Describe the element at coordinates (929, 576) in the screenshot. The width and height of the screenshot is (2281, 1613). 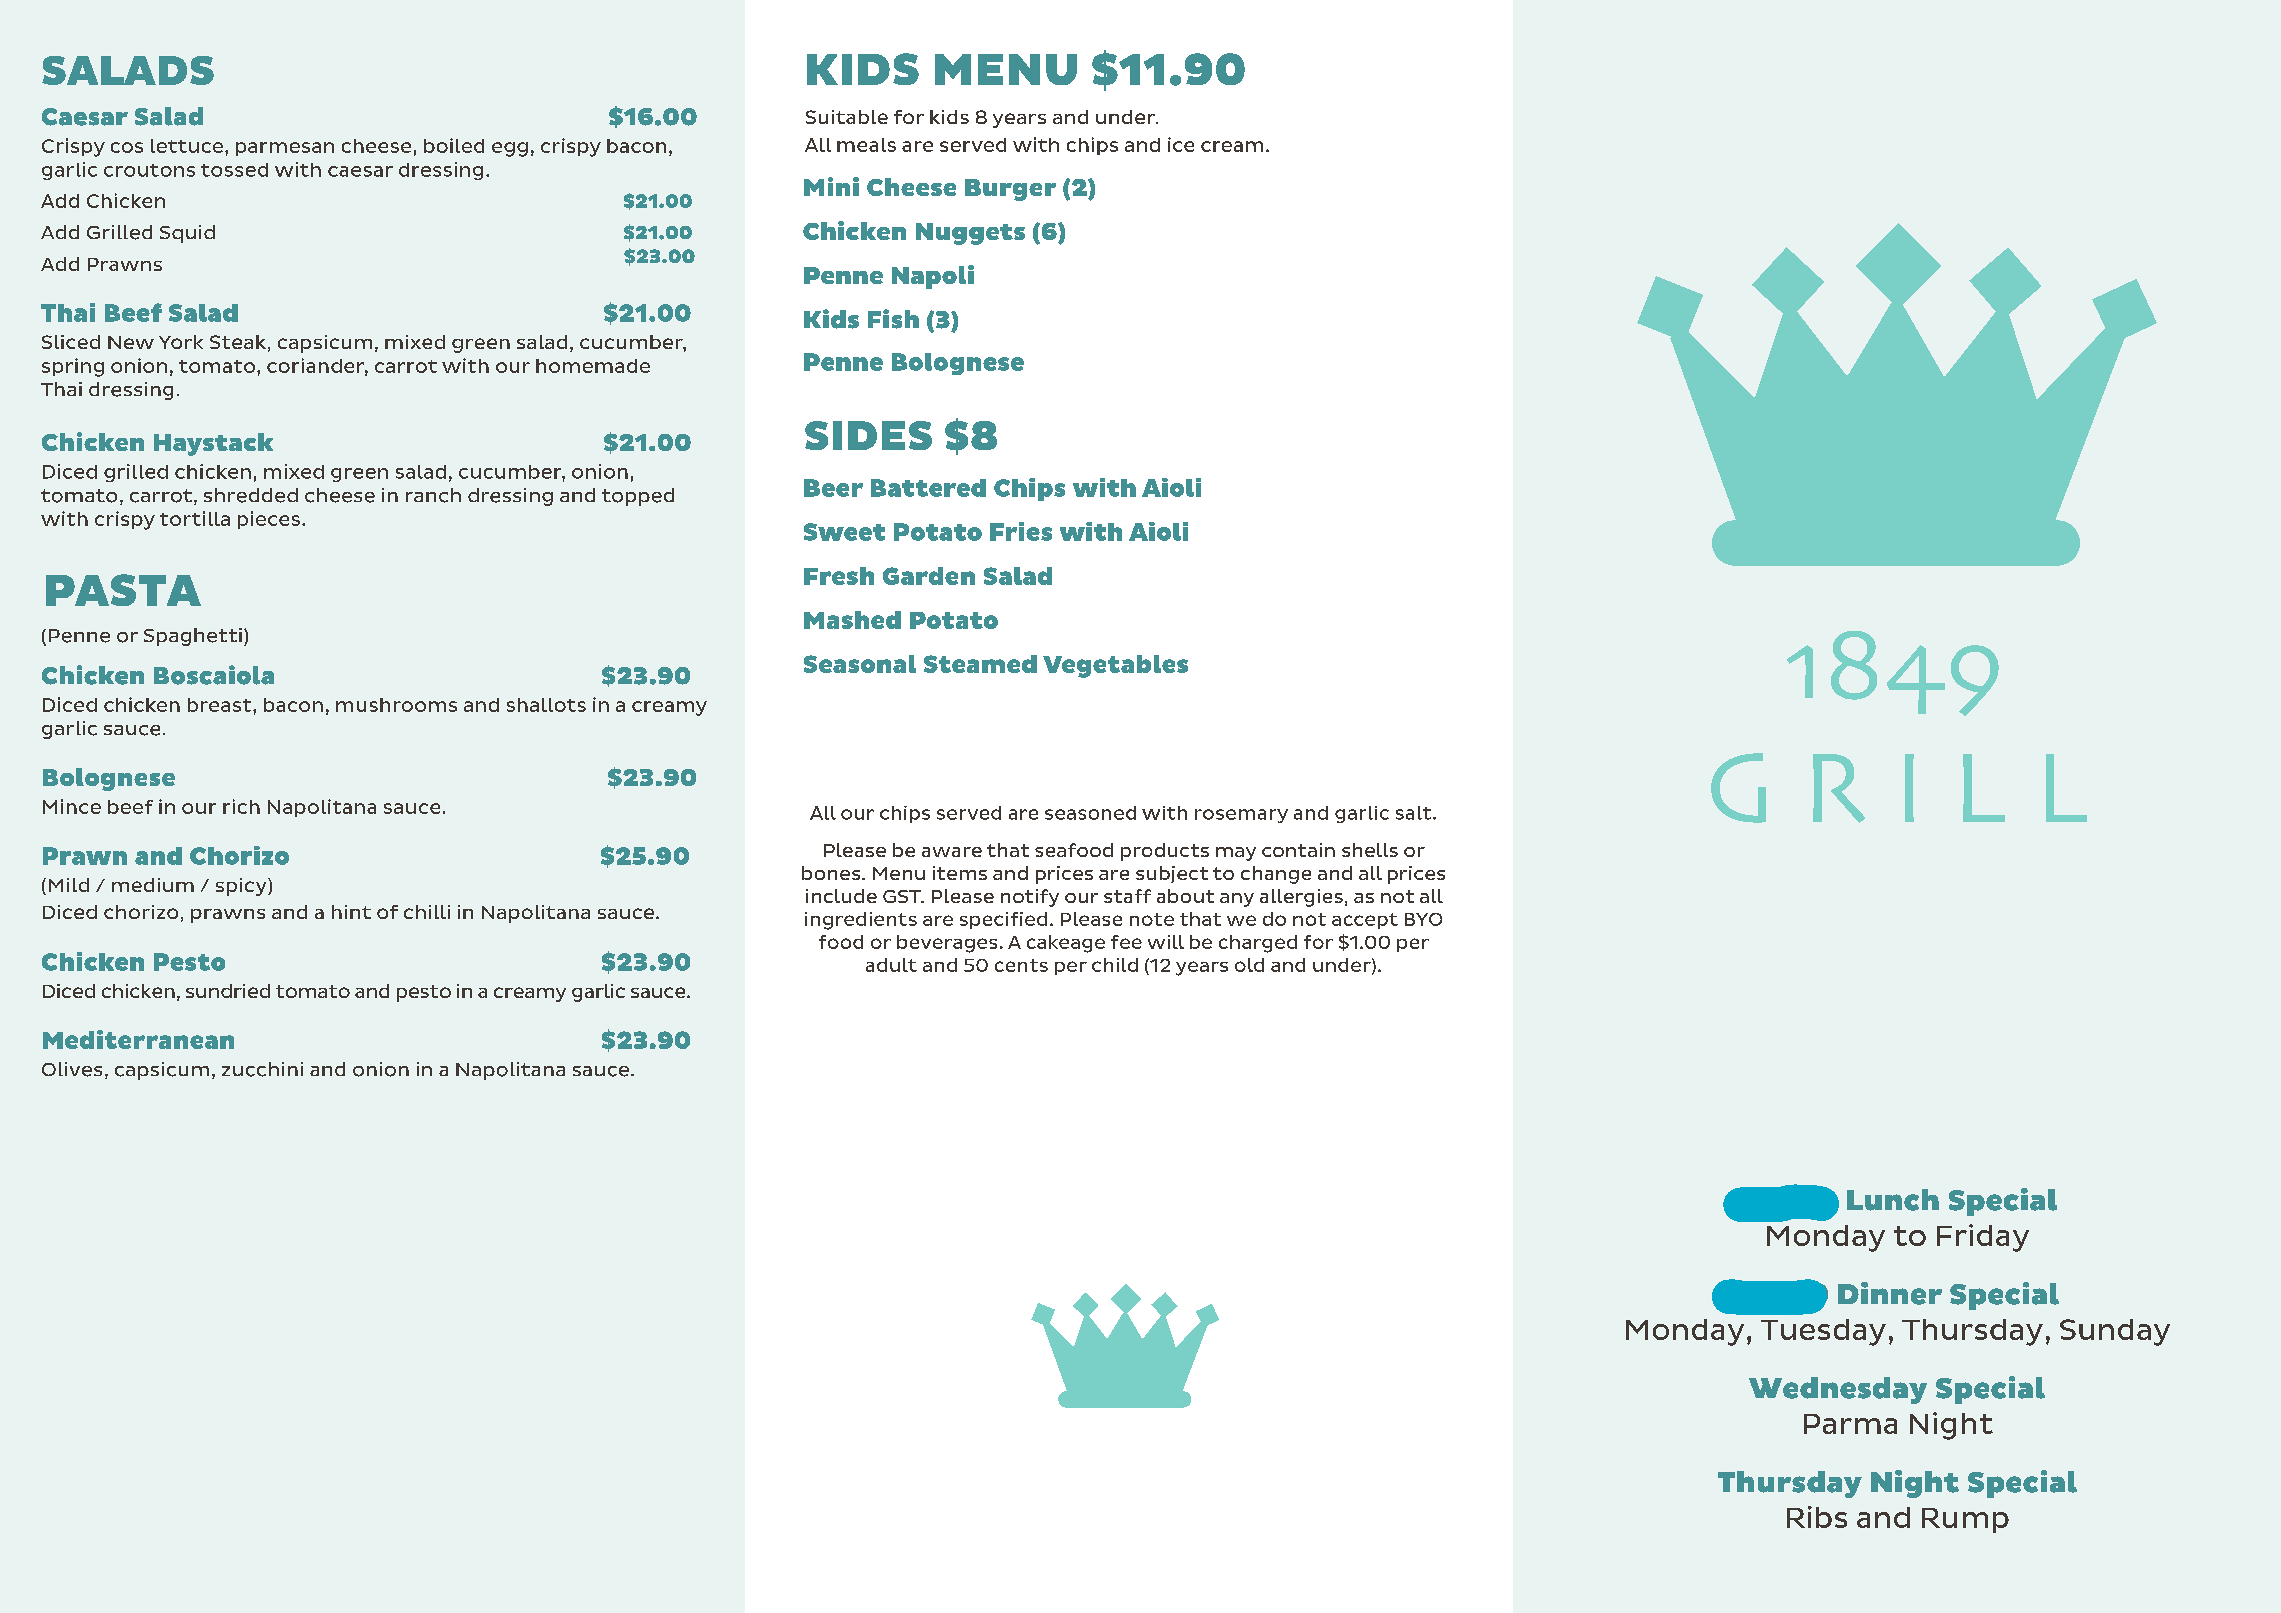
I see `Garden` at that location.
